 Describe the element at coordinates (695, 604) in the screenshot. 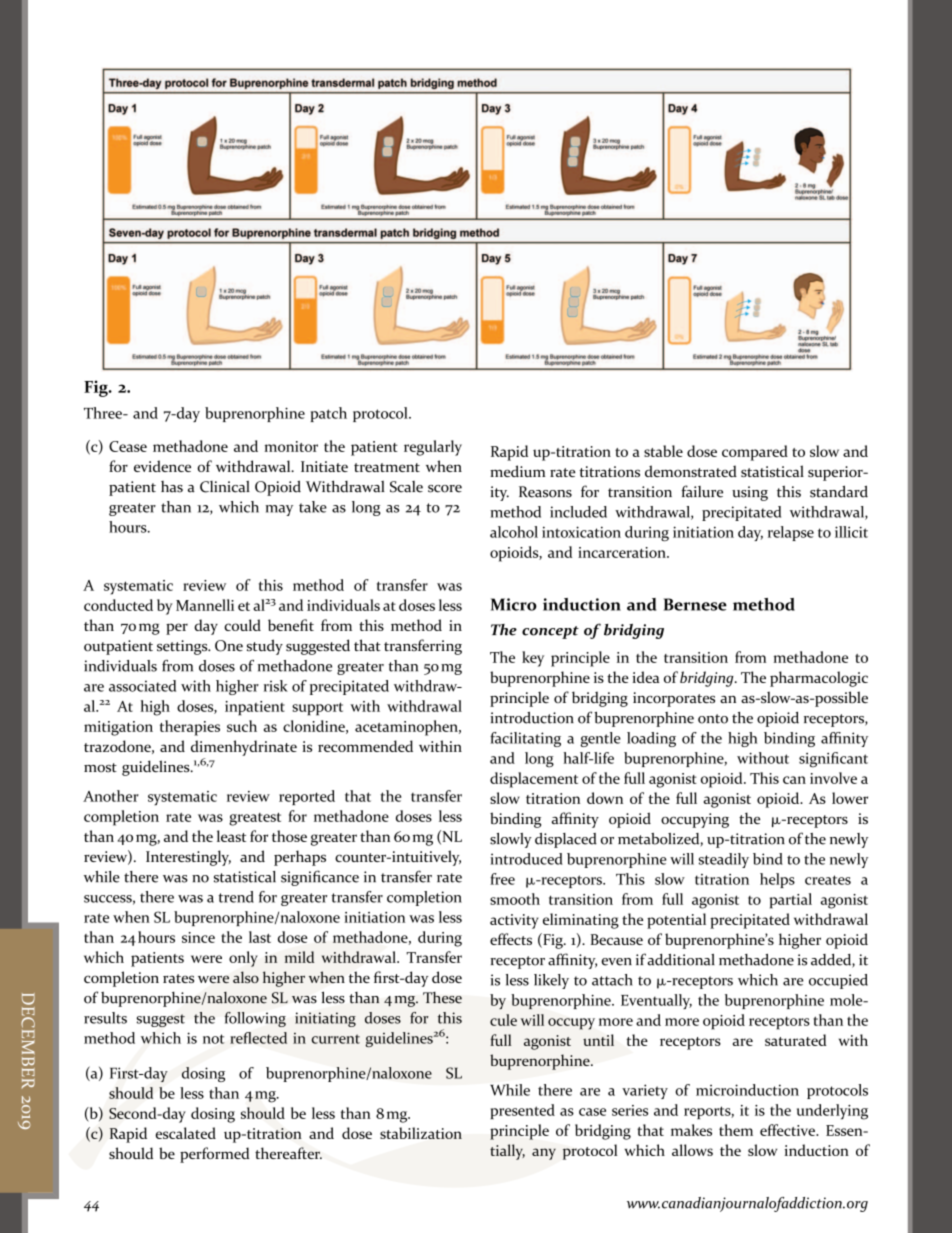

I see `Bernese` at that location.
